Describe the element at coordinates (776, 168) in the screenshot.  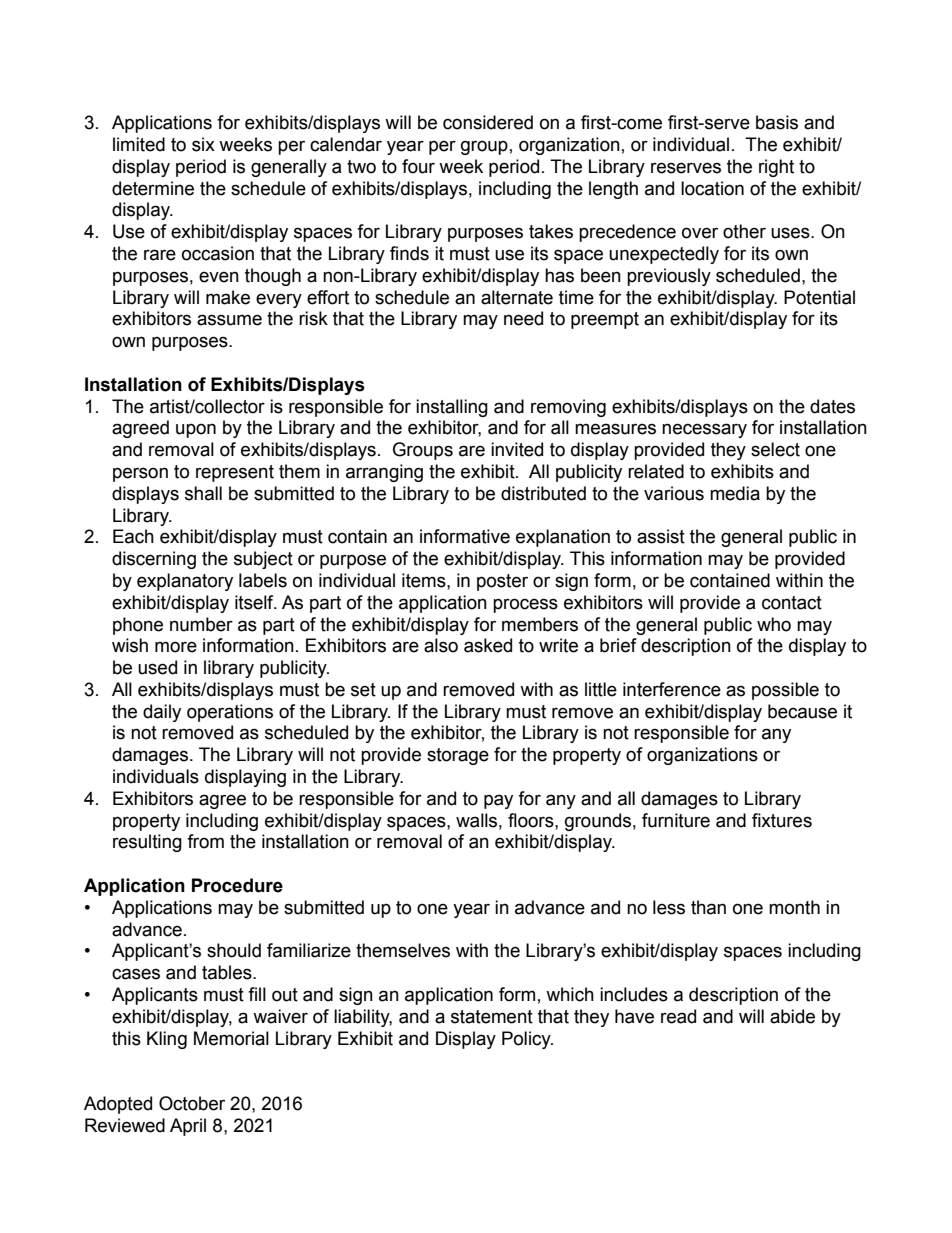
I see `right` at that location.
